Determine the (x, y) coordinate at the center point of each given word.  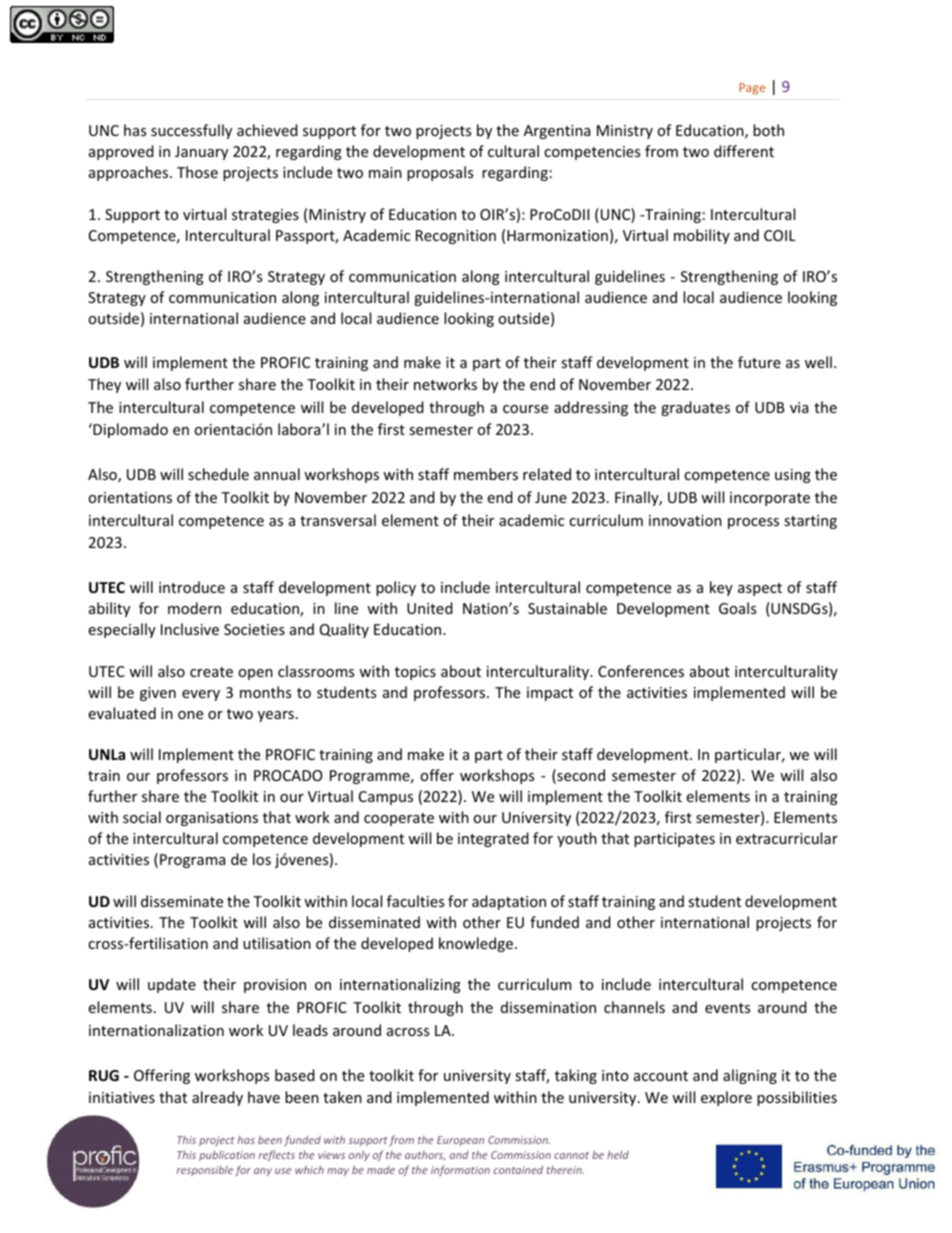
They (104, 385)
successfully (191, 131)
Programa (192, 861)
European (460, 1141)
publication (227, 1155)
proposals (440, 173)
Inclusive (190, 629)
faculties (415, 901)
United (430, 608)
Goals (737, 608)
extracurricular (787, 838)
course (525, 409)
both (768, 130)
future (759, 362)
